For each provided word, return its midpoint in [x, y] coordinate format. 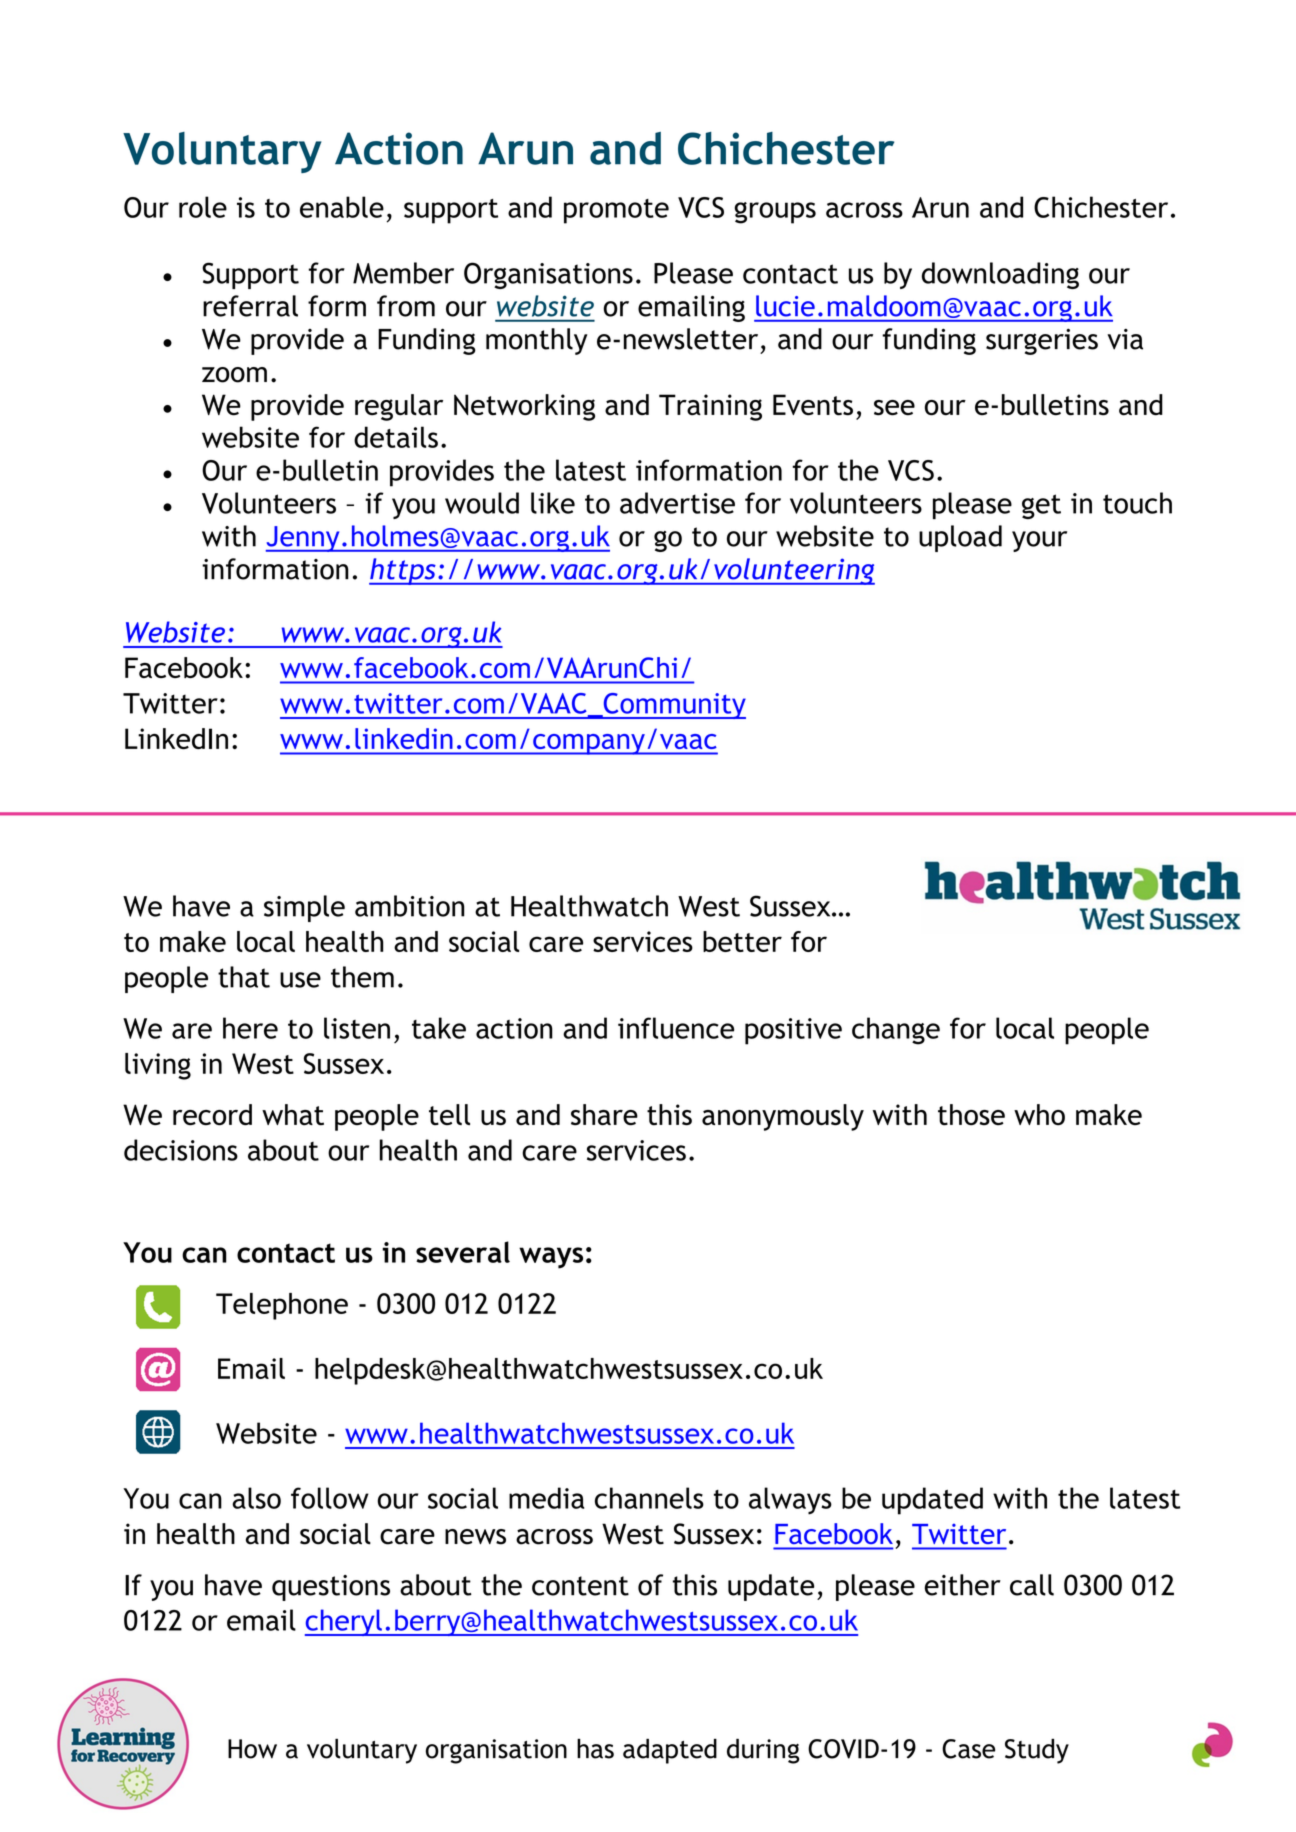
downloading [1000, 275]
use [300, 980]
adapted [670, 1751]
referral [250, 306]
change [896, 1031]
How [252, 1749]
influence [676, 1028]
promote [616, 211]
